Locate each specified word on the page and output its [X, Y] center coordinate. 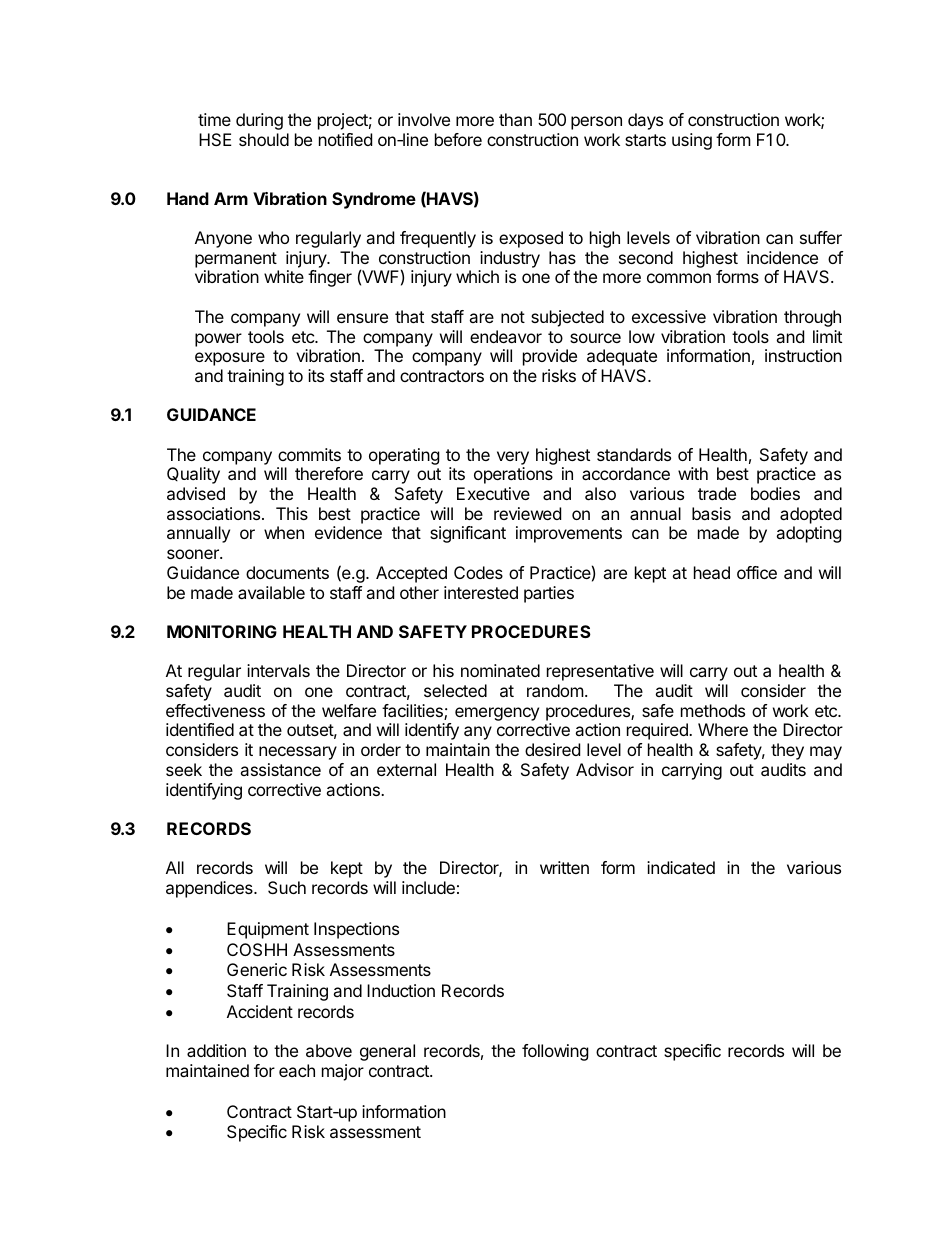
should [264, 139]
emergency [497, 714]
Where [723, 729]
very [513, 458]
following [555, 1052]
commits [309, 454]
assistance [280, 769]
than [515, 119]
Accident [260, 1011]
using [692, 141]
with [693, 473]
